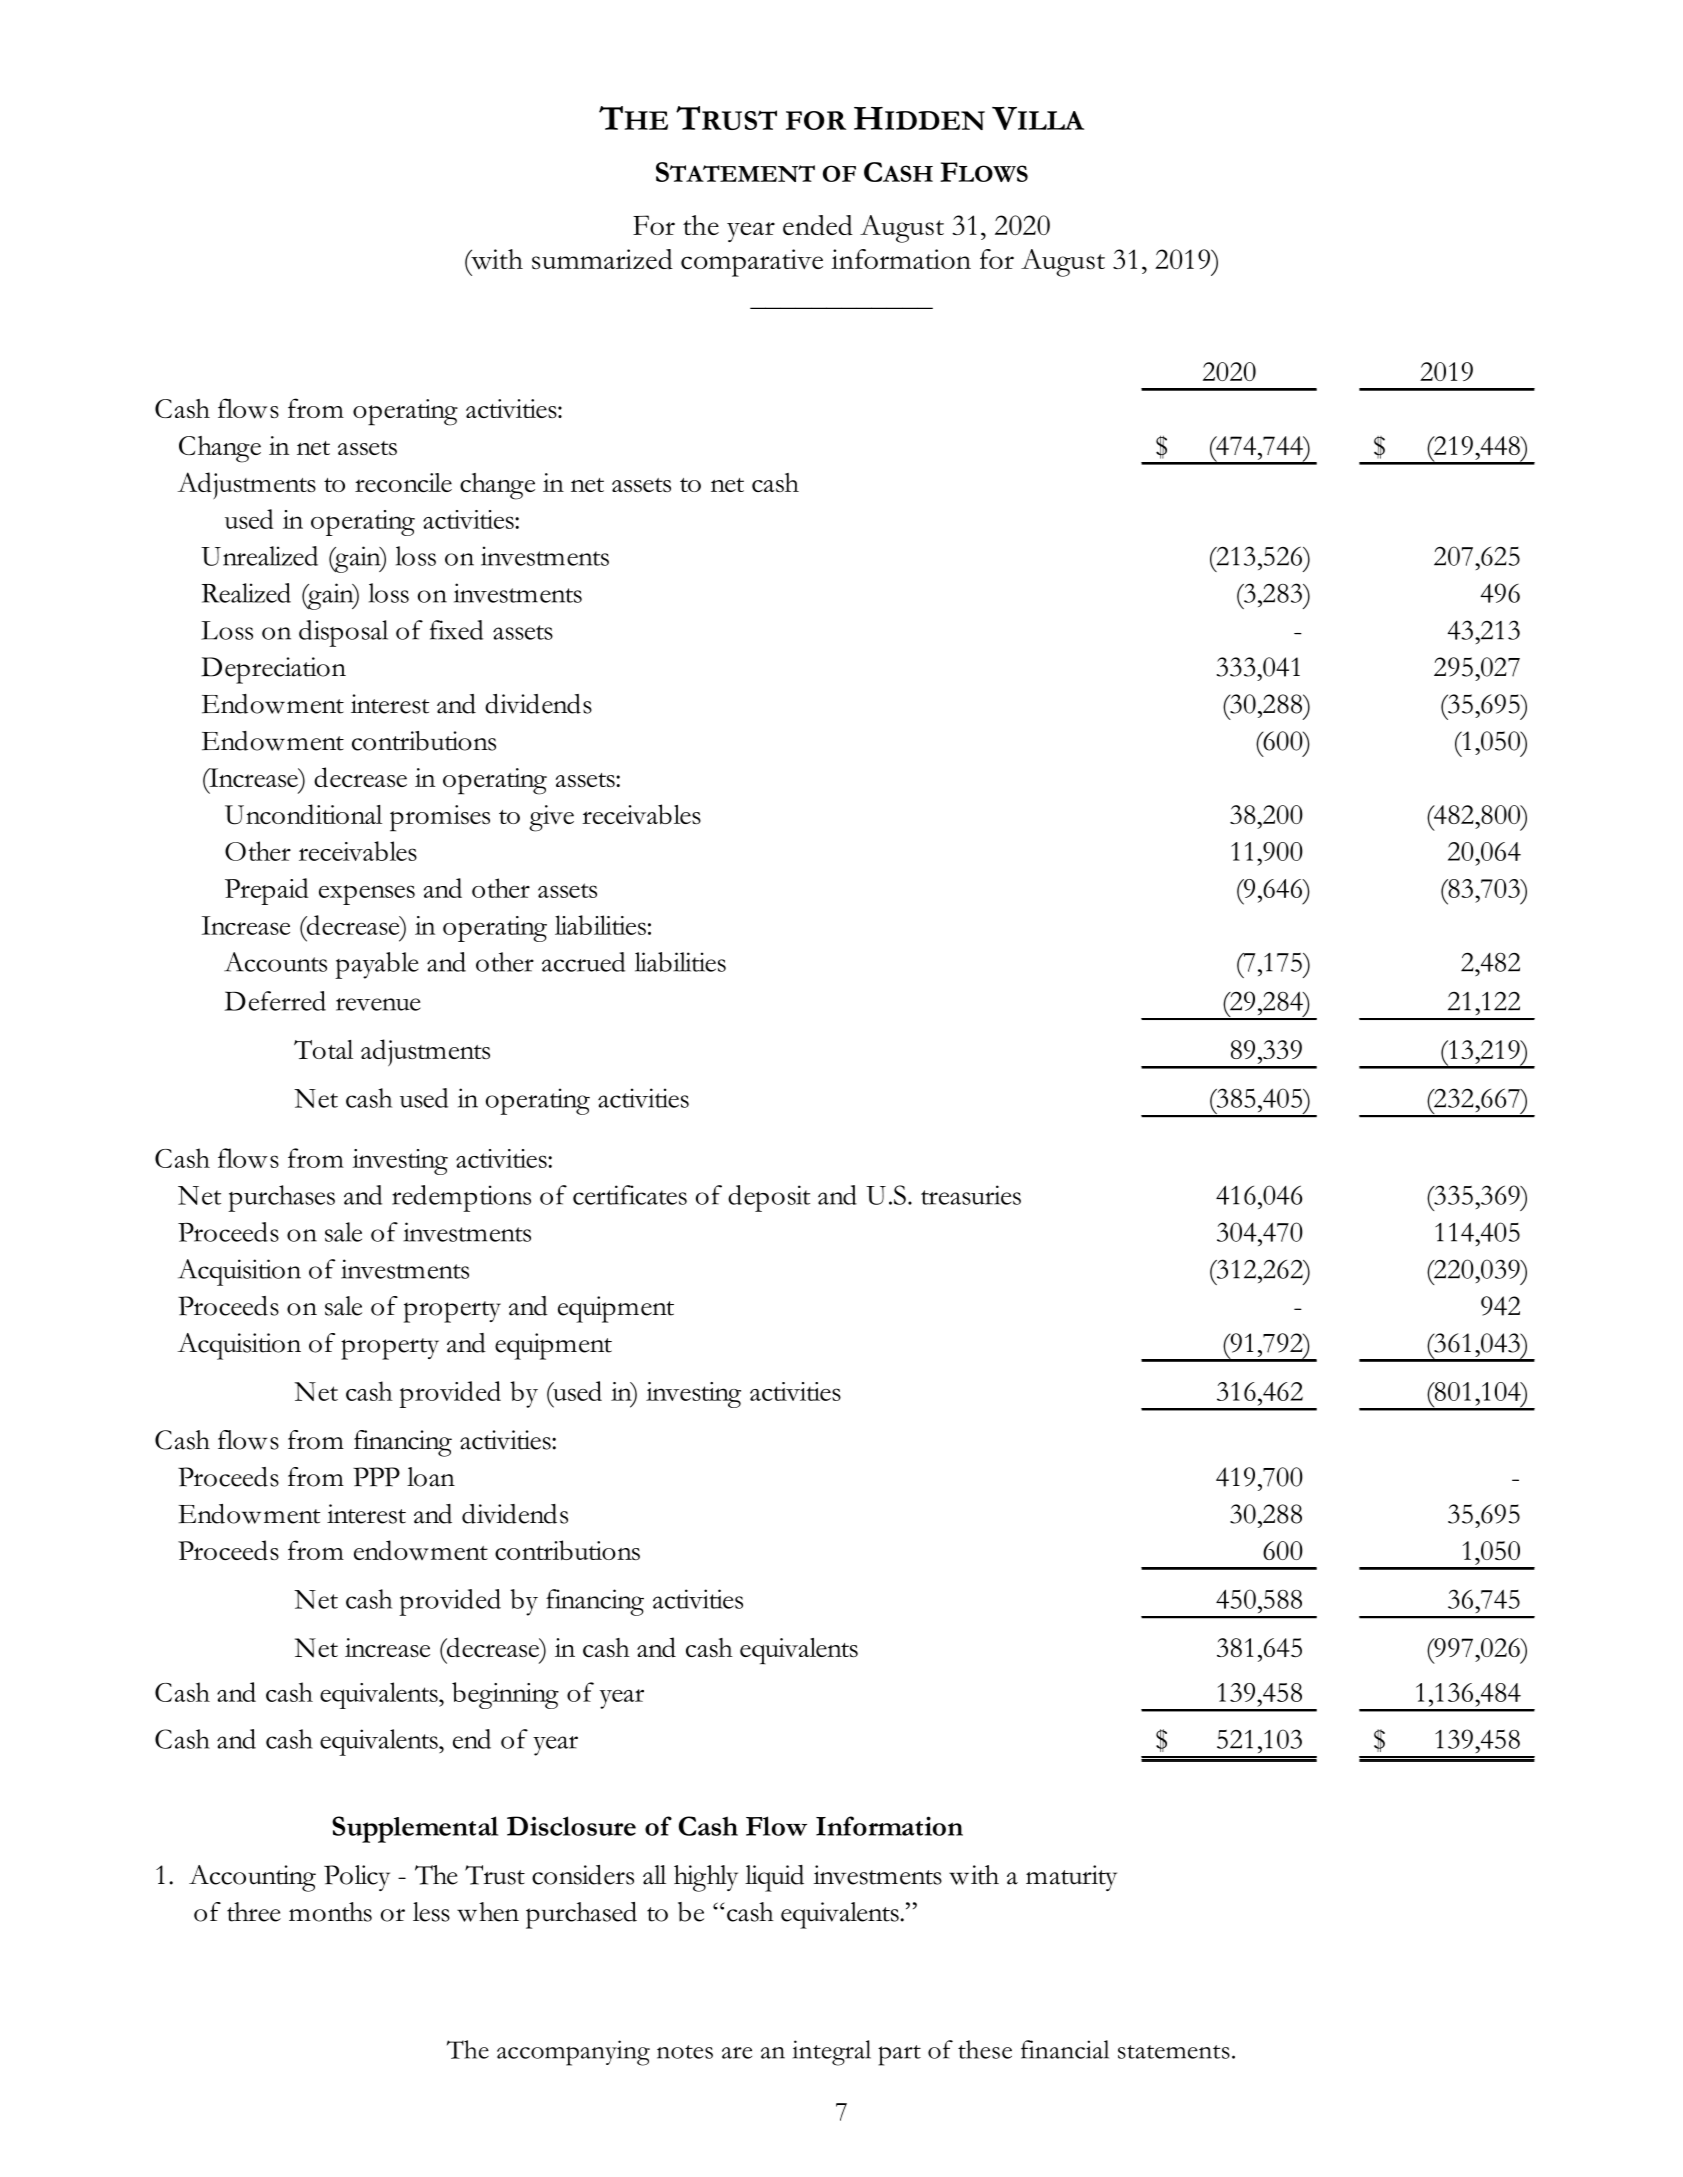 This document has width=1683, height=2177. What do you see at coordinates (602, 259) in the document?
I see `summarized` at bounding box center [602, 259].
